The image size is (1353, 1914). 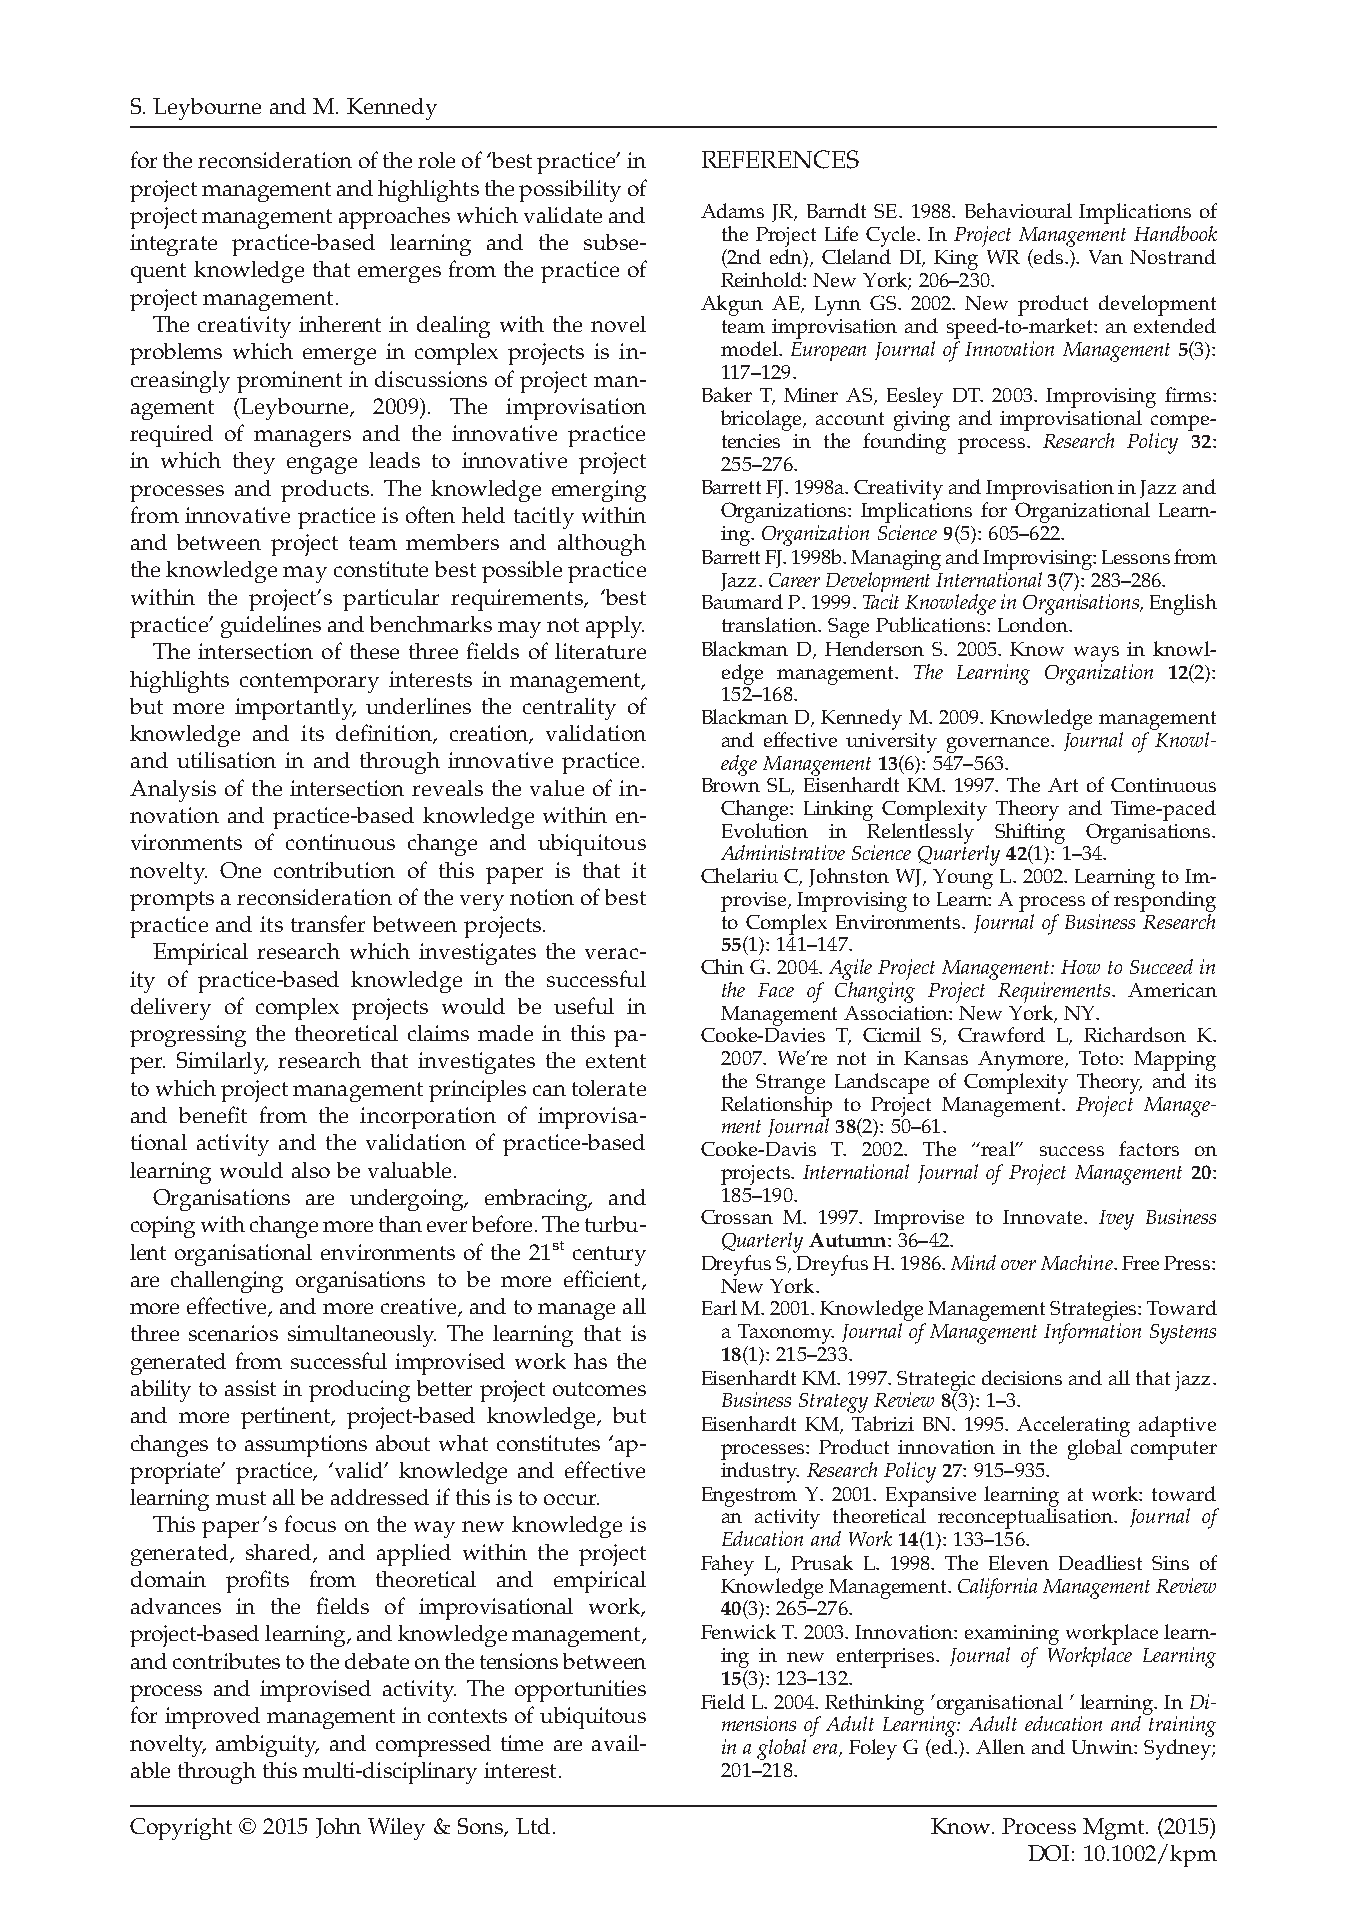 What do you see at coordinates (394, 218) in the screenshot?
I see `approaches` at bounding box center [394, 218].
